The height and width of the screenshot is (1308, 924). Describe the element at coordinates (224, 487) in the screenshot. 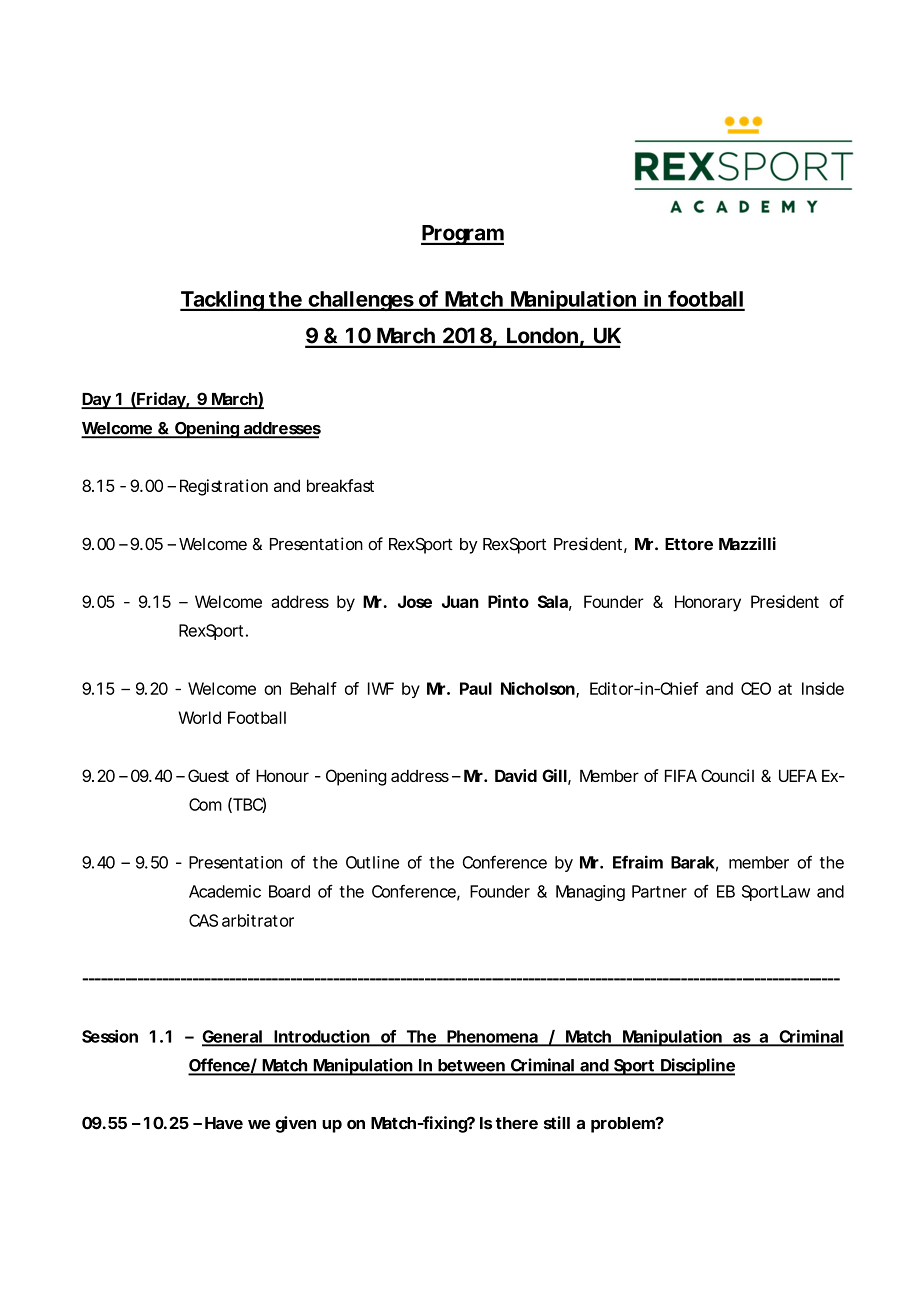

I see `Registration` at that location.
